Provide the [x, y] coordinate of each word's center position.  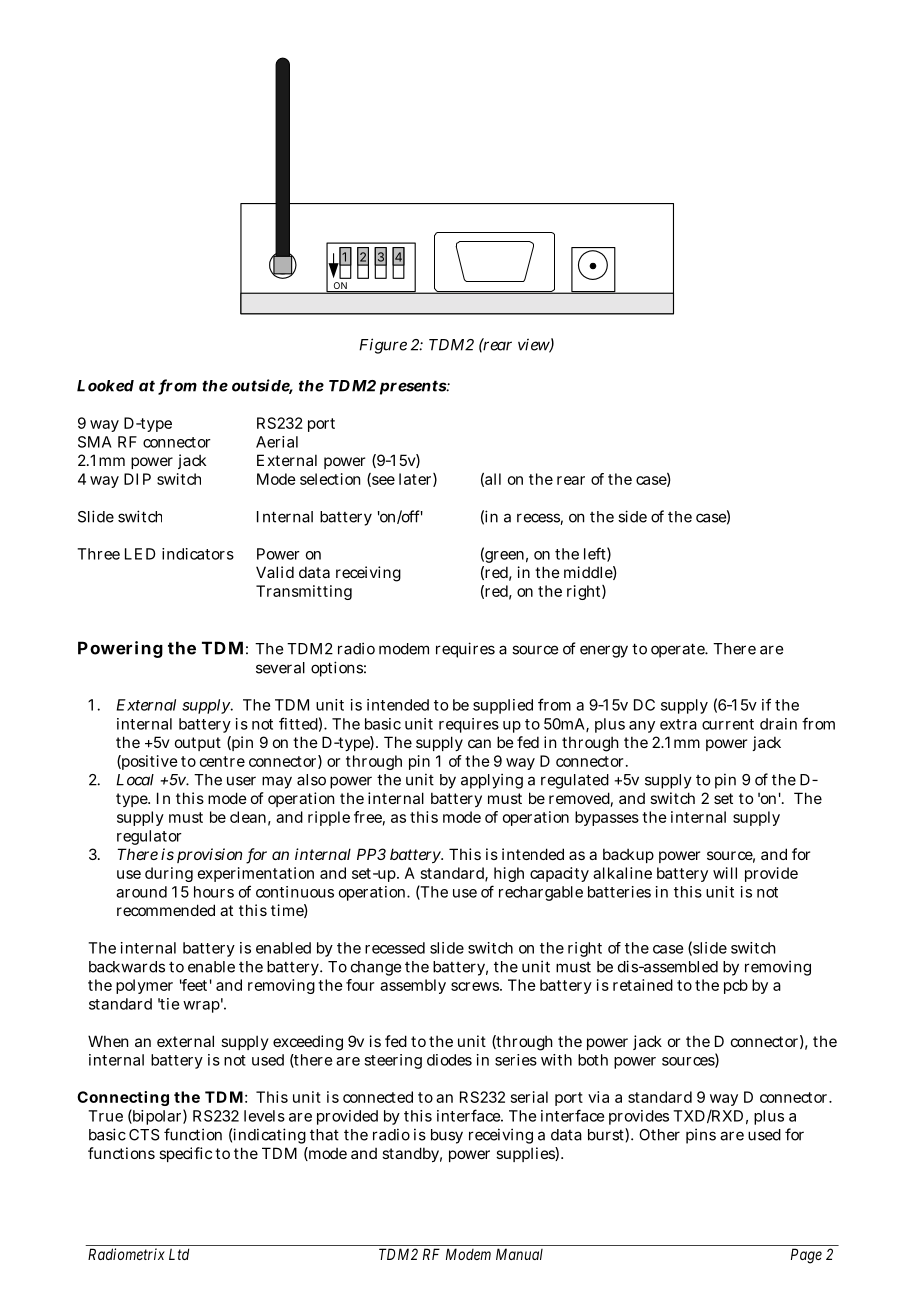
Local [135, 780]
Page [806, 1256]
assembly [413, 986]
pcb [736, 986]
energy [604, 651]
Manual [519, 1254]
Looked [105, 386]
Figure [383, 346]
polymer [144, 986]
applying [492, 781]
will [725, 873]
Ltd [179, 1254]
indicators [198, 554]
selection [330, 479]
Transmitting [304, 592]
